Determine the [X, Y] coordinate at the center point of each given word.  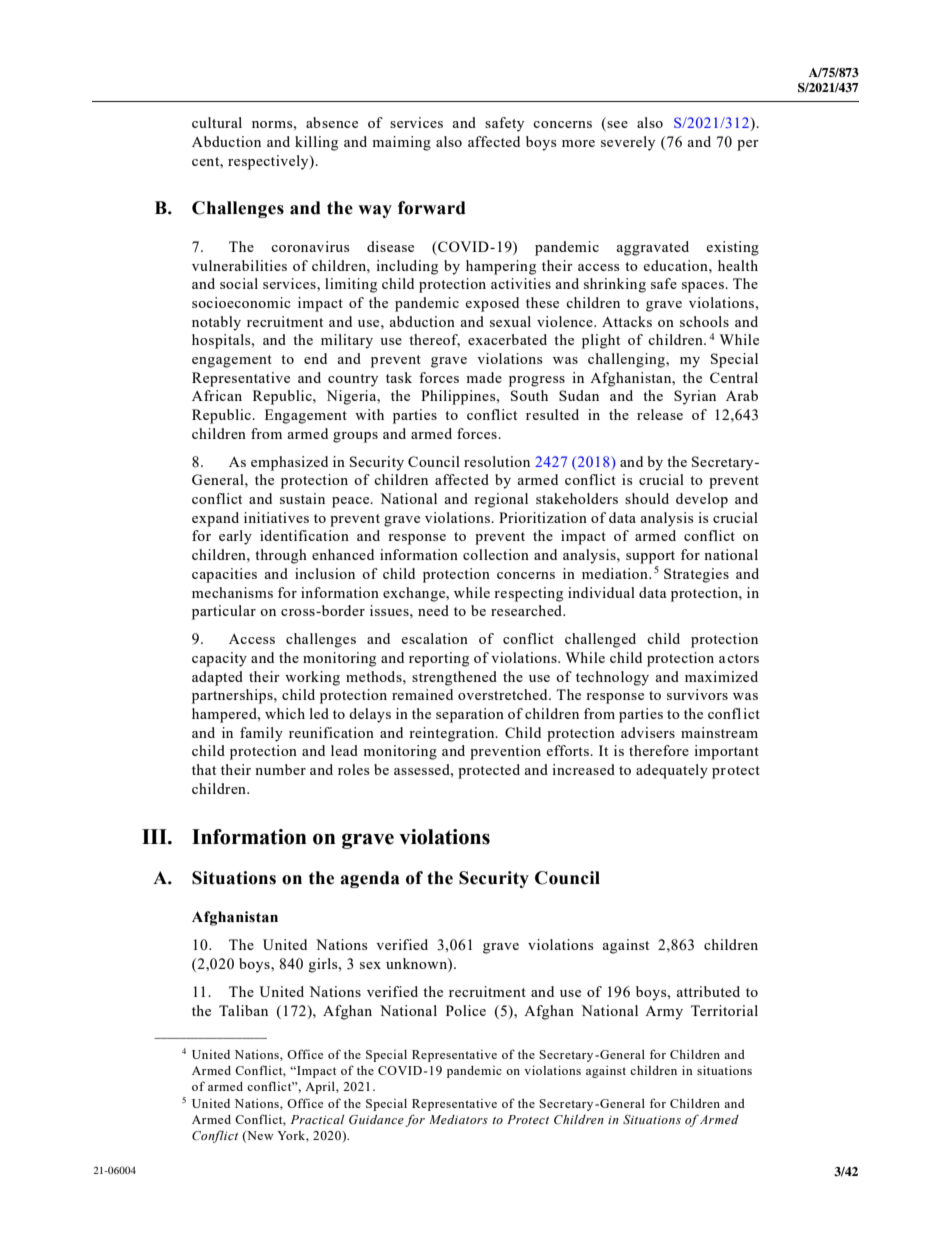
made [484, 377]
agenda [370, 879]
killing [316, 143]
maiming [401, 143]
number [280, 769]
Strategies [696, 575]
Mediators [458, 1119]
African [217, 395]
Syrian [695, 397]
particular [224, 612]
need [433, 610]
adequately [672, 771]
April [321, 1087]
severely [628, 143]
